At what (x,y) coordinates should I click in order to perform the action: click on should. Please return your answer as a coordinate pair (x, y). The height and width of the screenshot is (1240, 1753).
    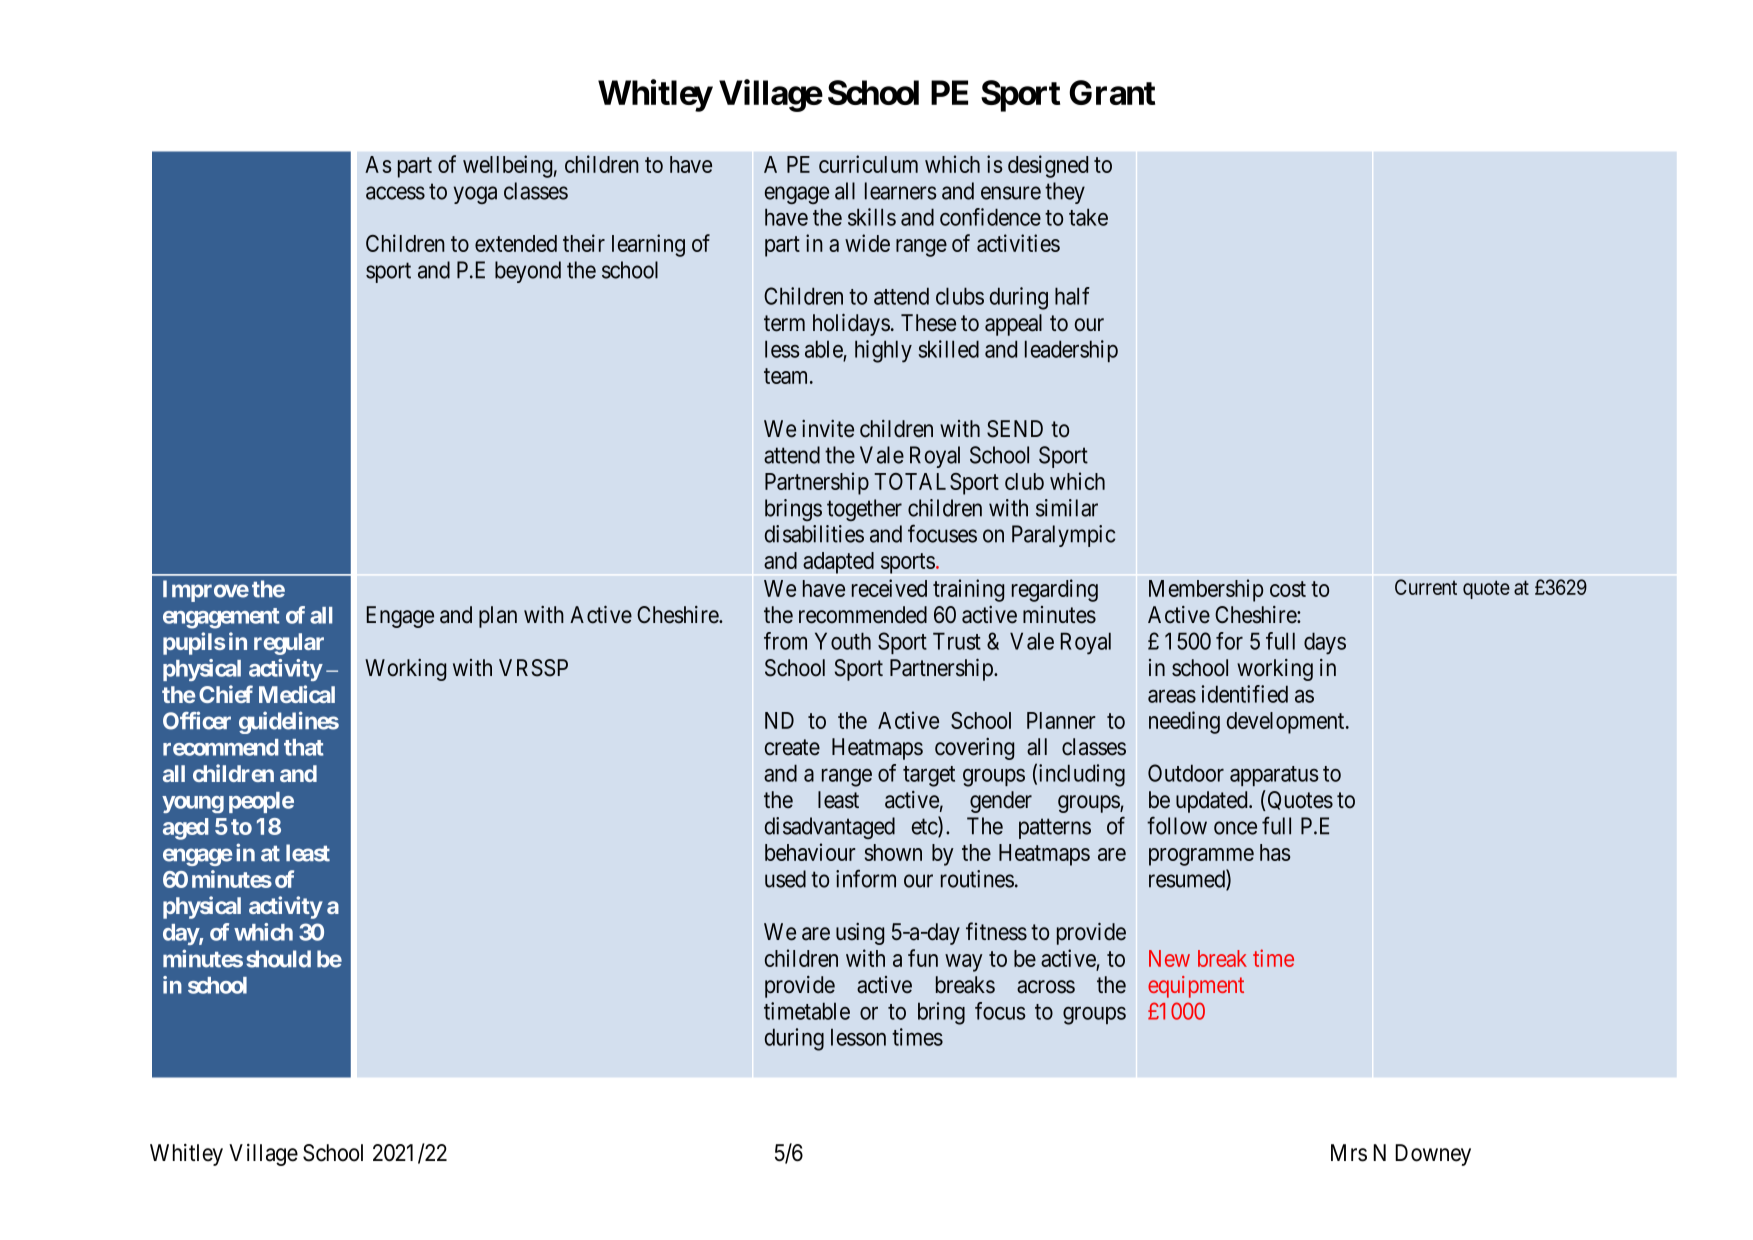
    Looking at the image, I should click on (278, 959).
